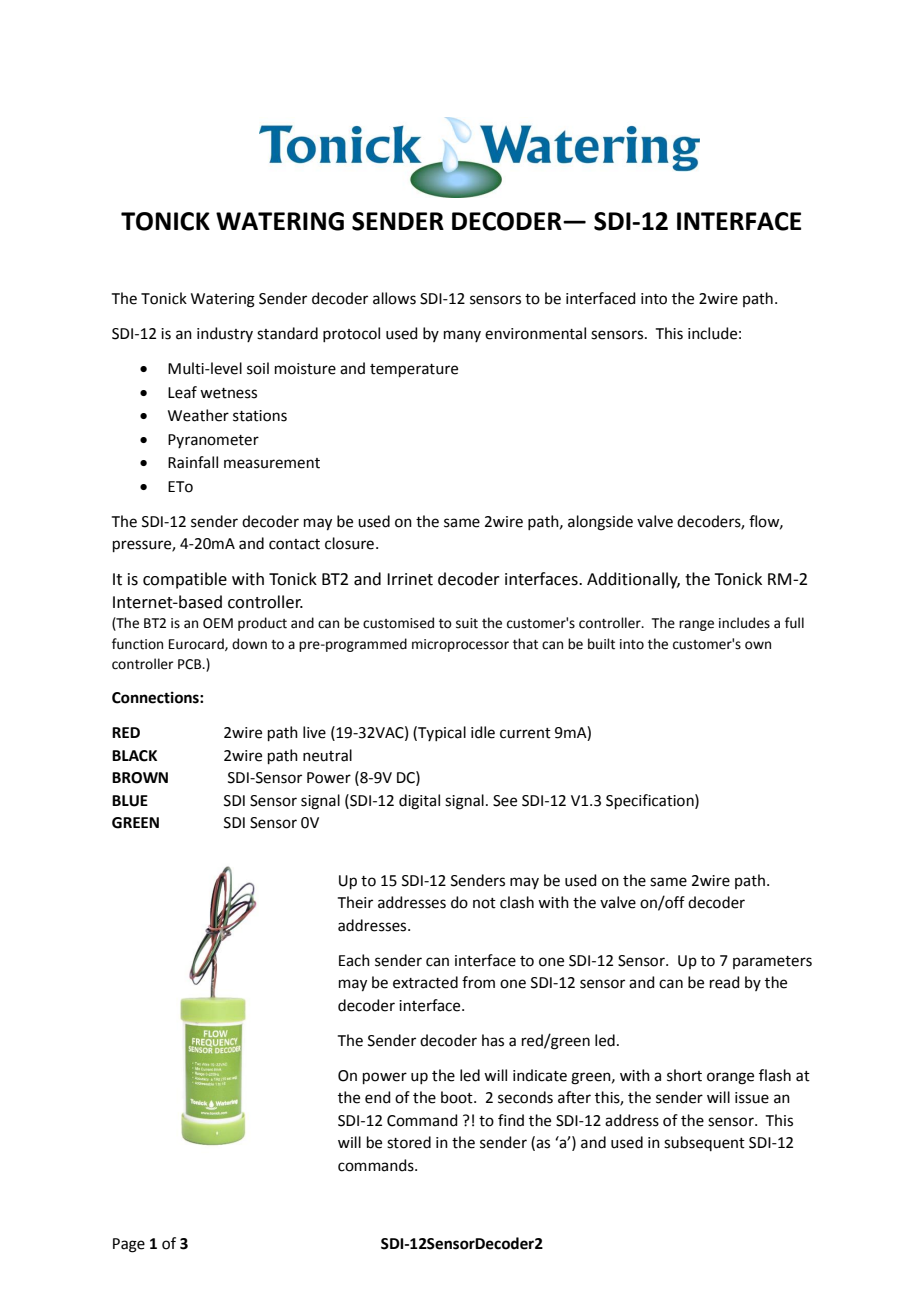 The width and height of the image is (924, 1308). I want to click on BROWN, so click(140, 778).
